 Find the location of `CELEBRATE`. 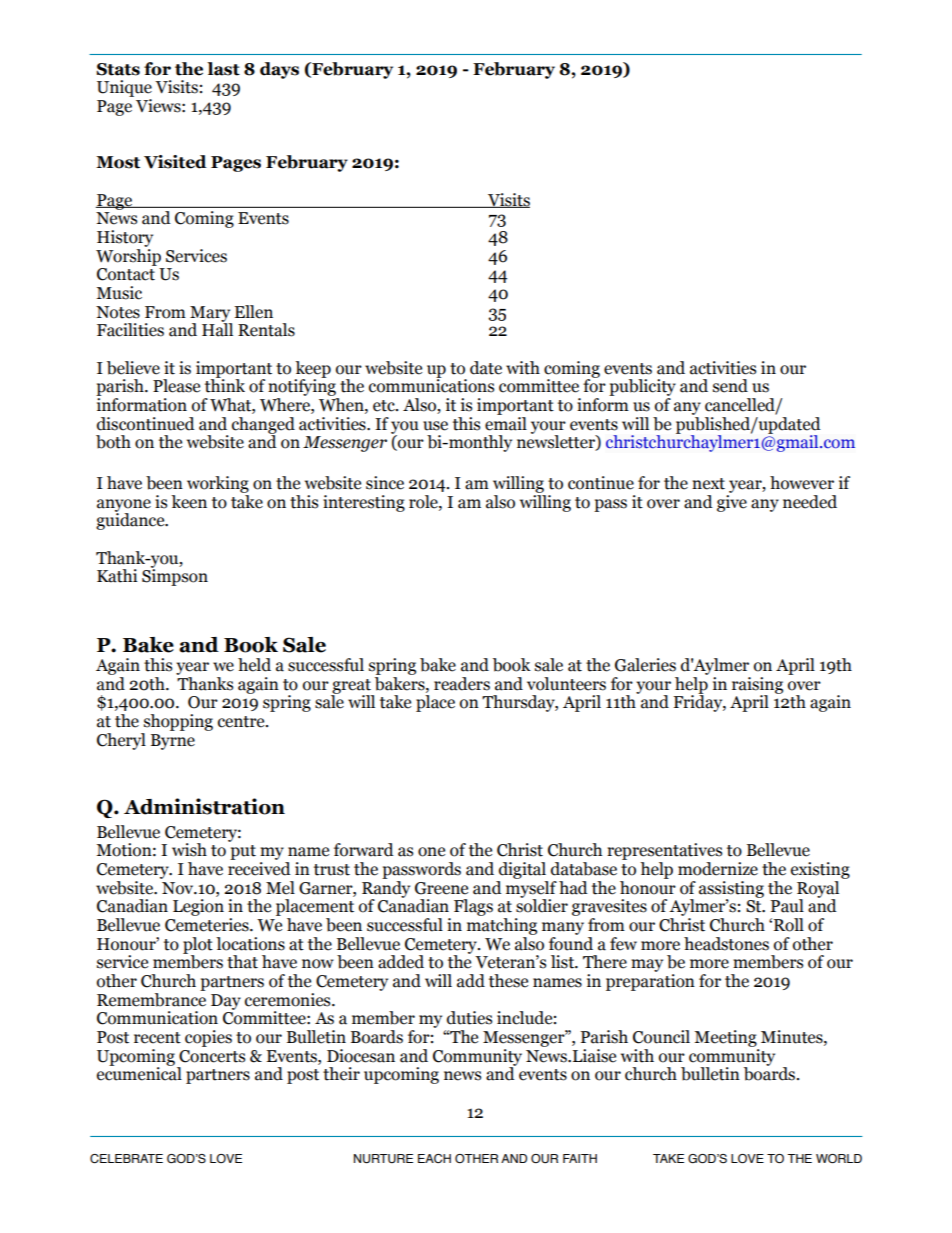

CELEBRATE is located at coordinates (126, 1158).
